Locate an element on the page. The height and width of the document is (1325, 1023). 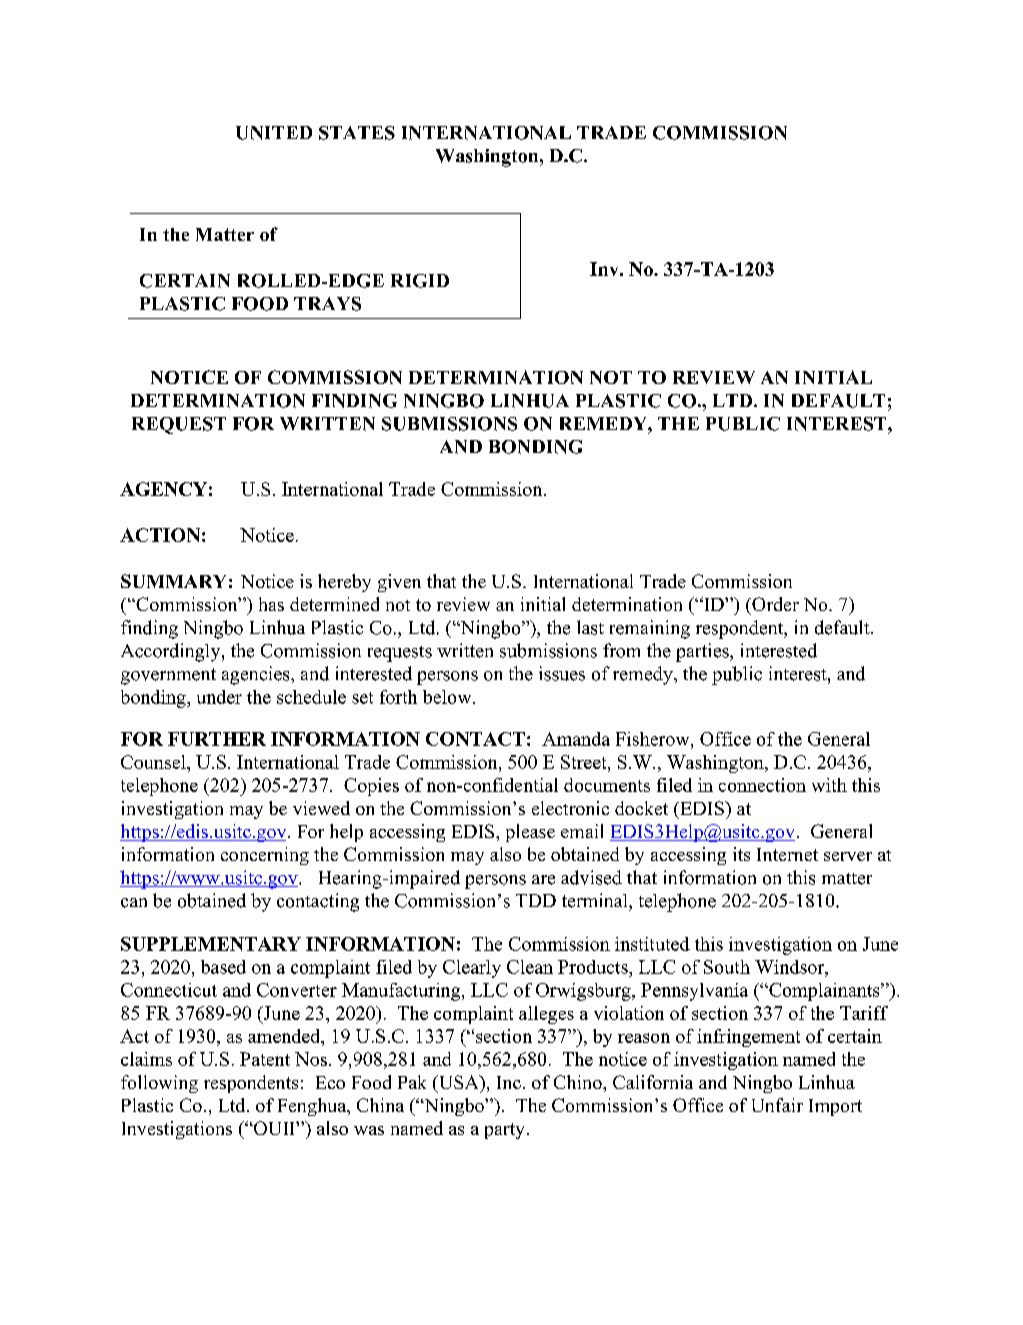
Order is located at coordinates (774, 604).
